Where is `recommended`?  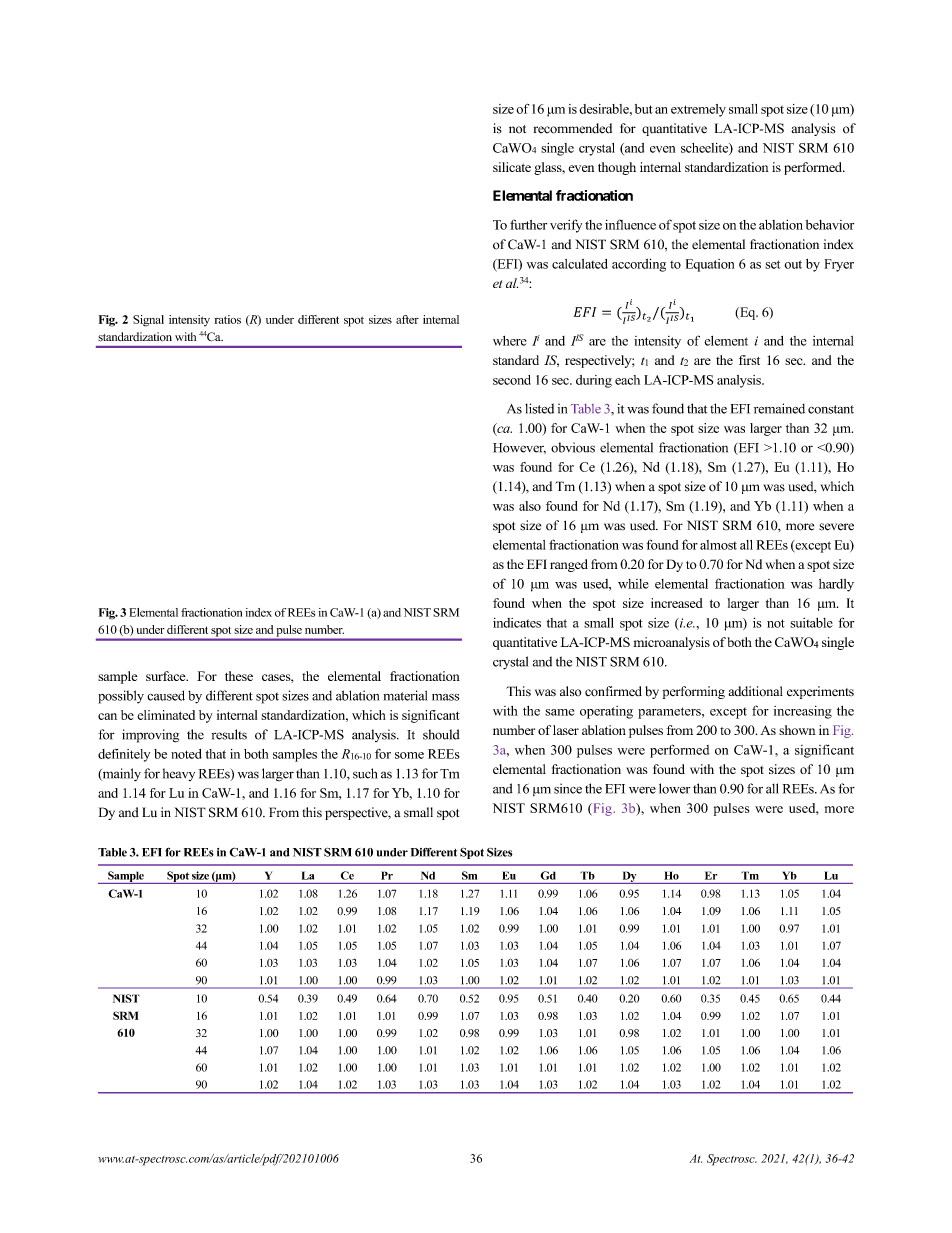
recommended is located at coordinates (573, 128).
